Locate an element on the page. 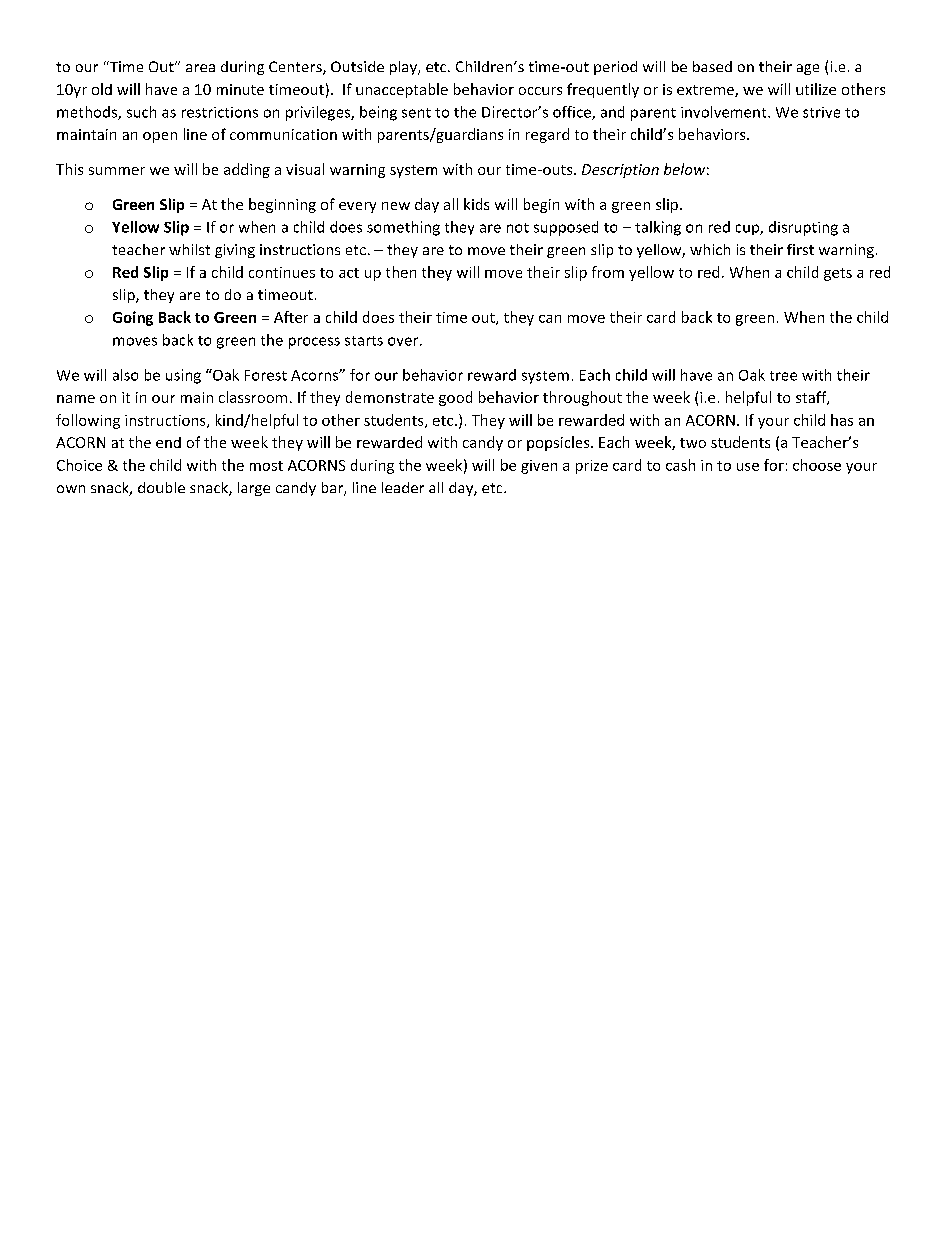 This document has width=952, height=1233. double is located at coordinates (161, 487).
